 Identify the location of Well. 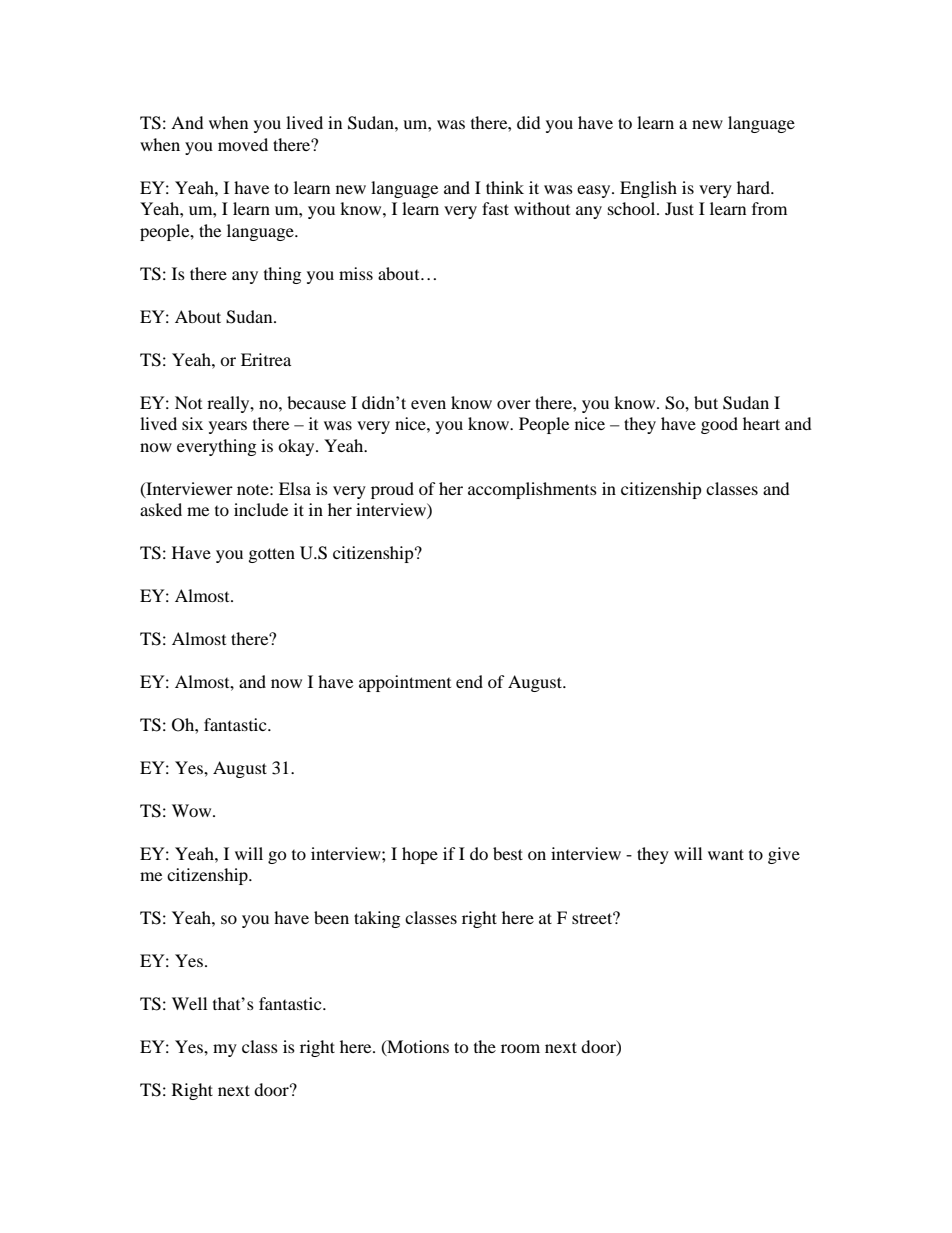
(189, 1003).
